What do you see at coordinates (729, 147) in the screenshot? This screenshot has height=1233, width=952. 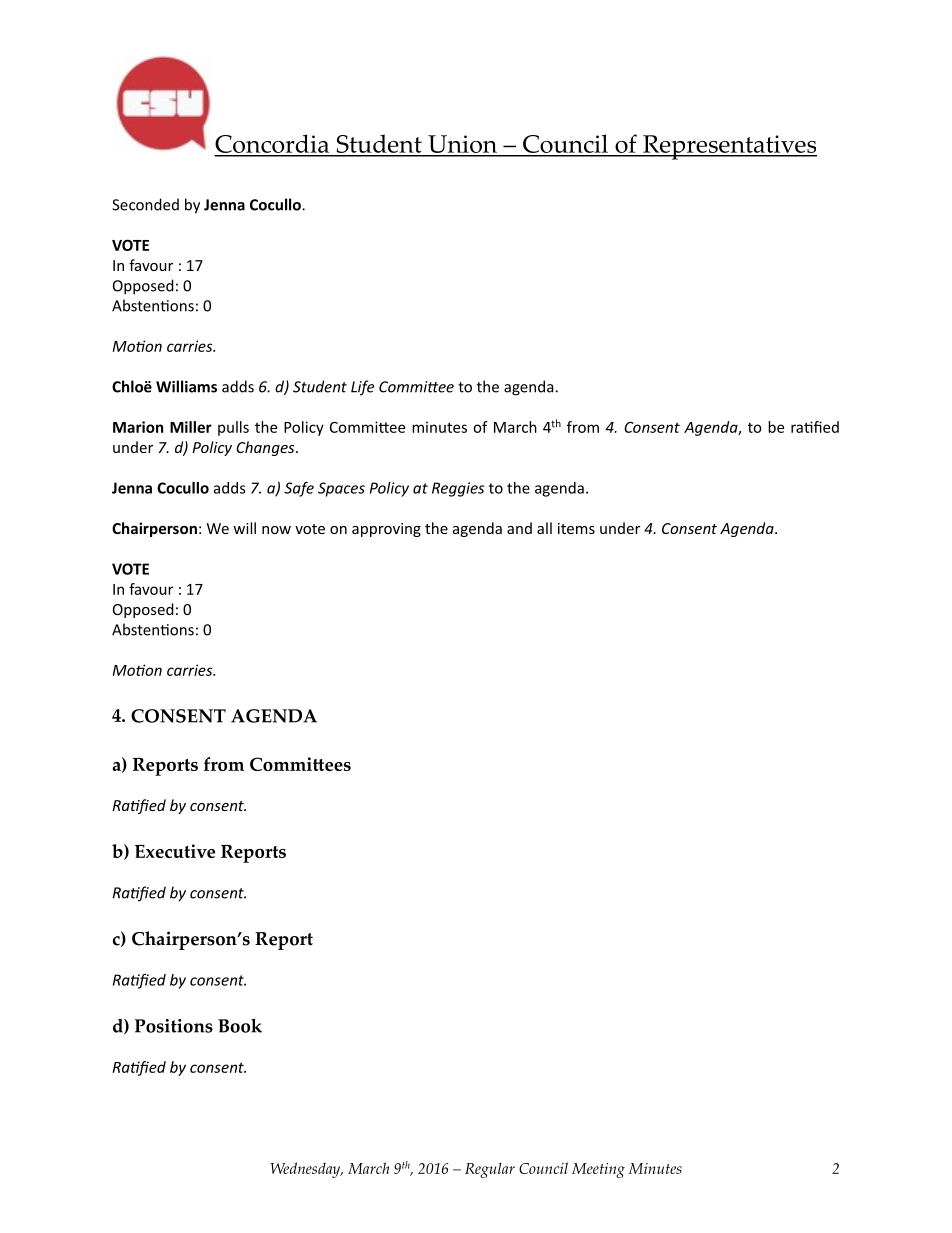 I see `Representatives` at bounding box center [729, 147].
